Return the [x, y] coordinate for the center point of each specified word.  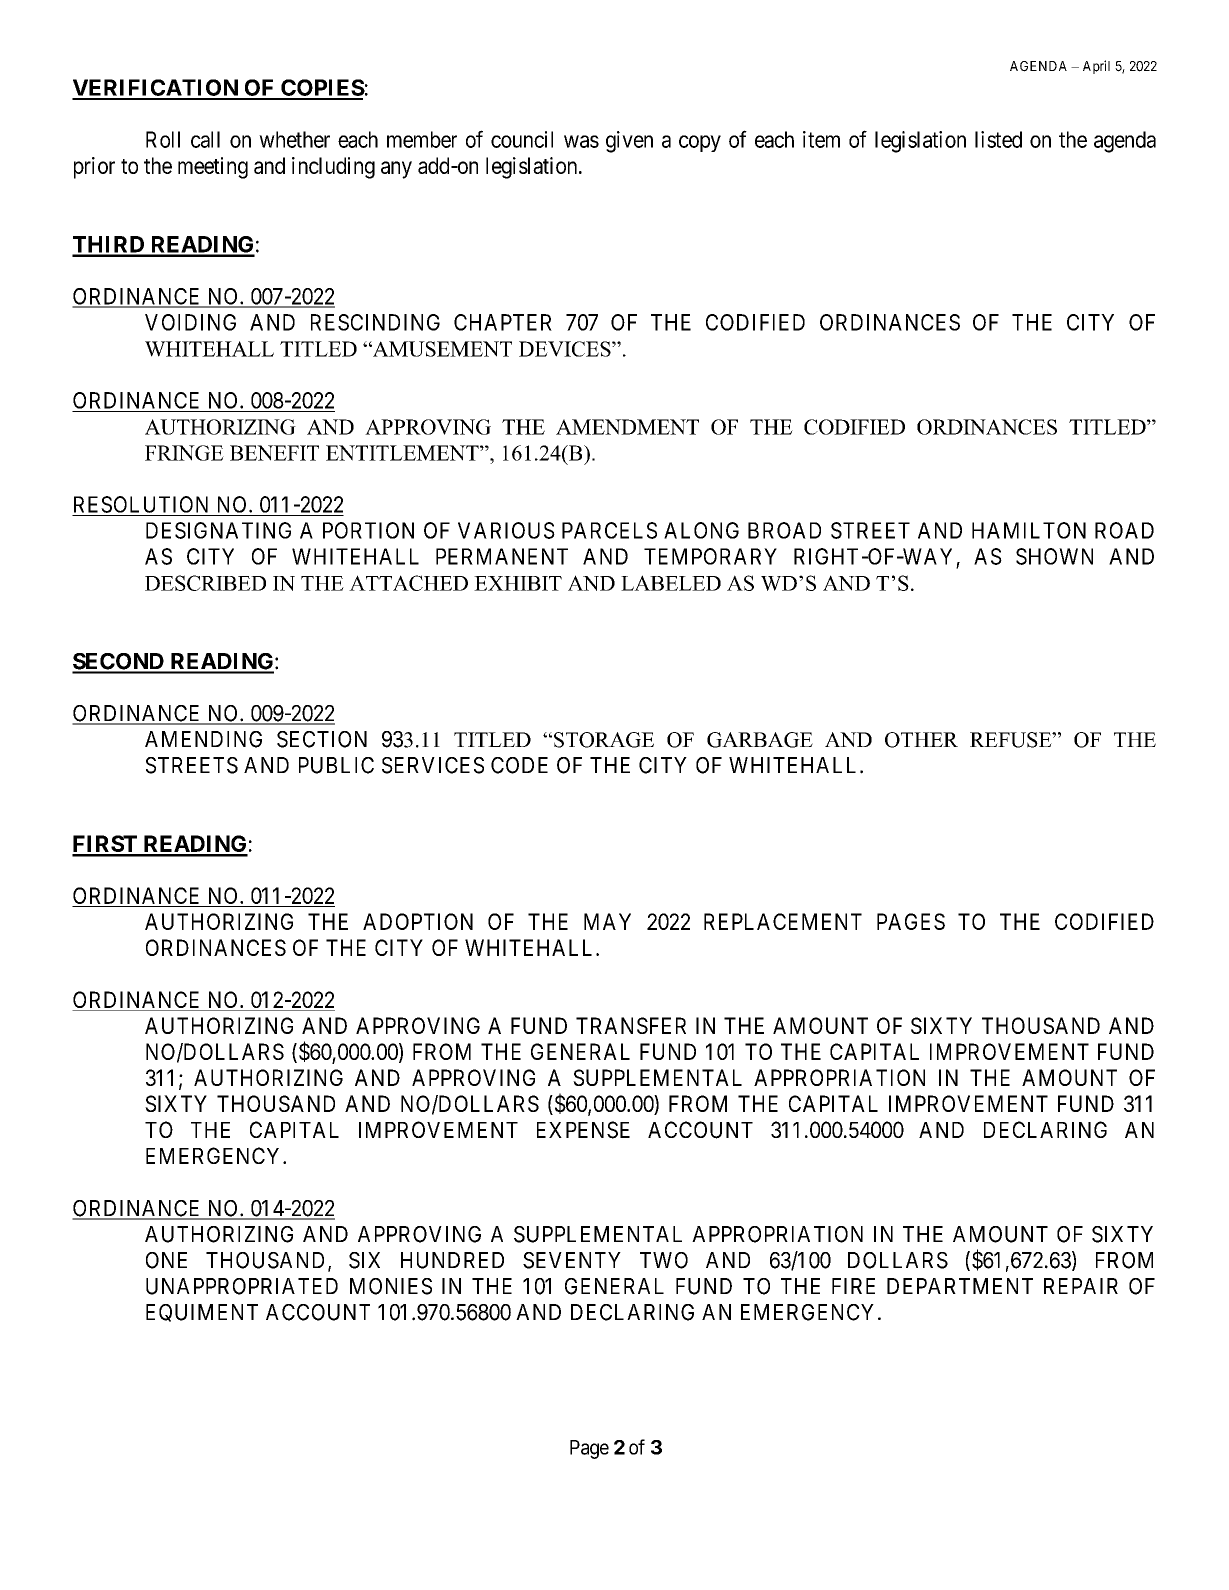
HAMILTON [1029, 530]
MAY [607, 921]
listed [998, 139]
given [629, 142]
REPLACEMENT [783, 921]
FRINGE [184, 453]
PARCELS [609, 530]
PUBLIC [336, 765]
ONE [166, 1260]
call [205, 139]
